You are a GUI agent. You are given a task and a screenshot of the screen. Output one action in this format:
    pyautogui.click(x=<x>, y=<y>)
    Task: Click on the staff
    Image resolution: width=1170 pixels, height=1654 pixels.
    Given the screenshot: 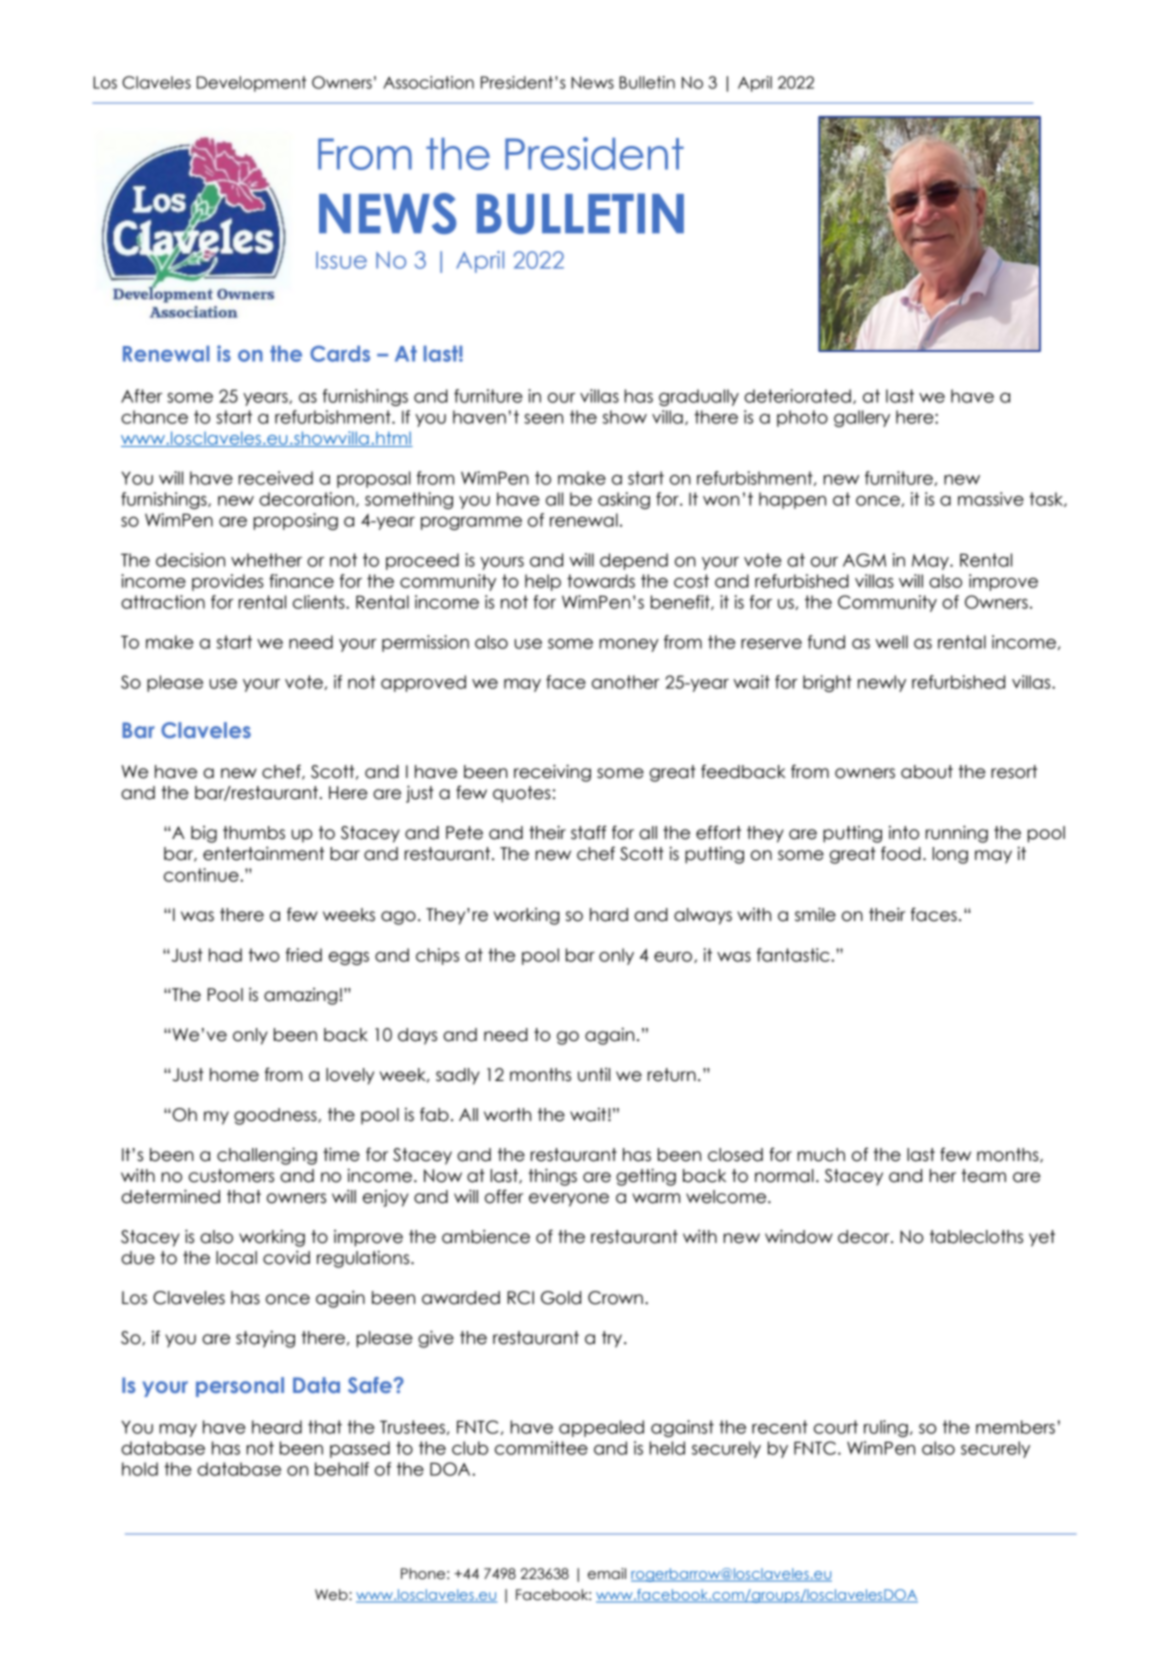 What is the action you would take?
    pyautogui.click(x=589, y=832)
